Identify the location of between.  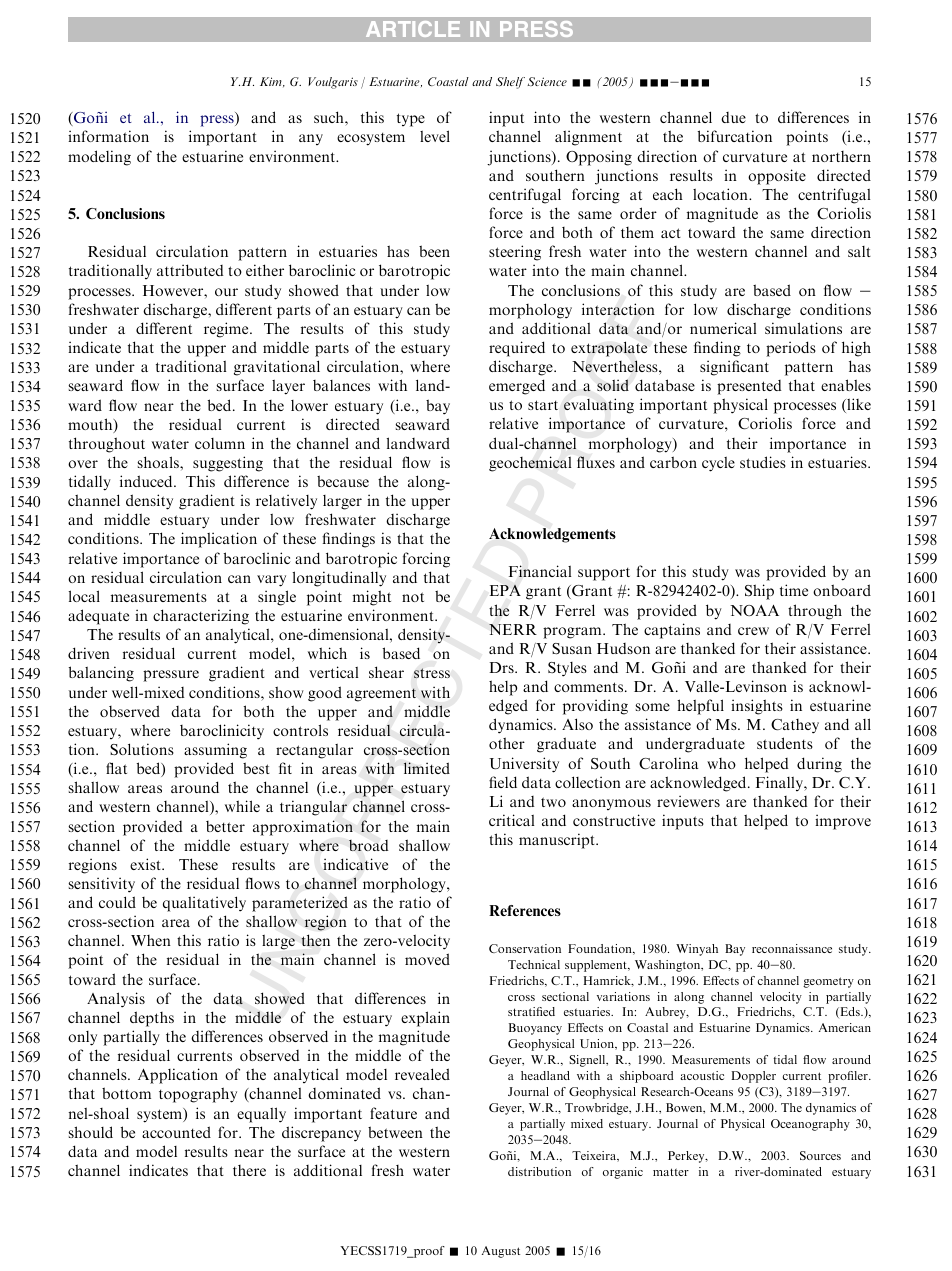
(395, 1132).
